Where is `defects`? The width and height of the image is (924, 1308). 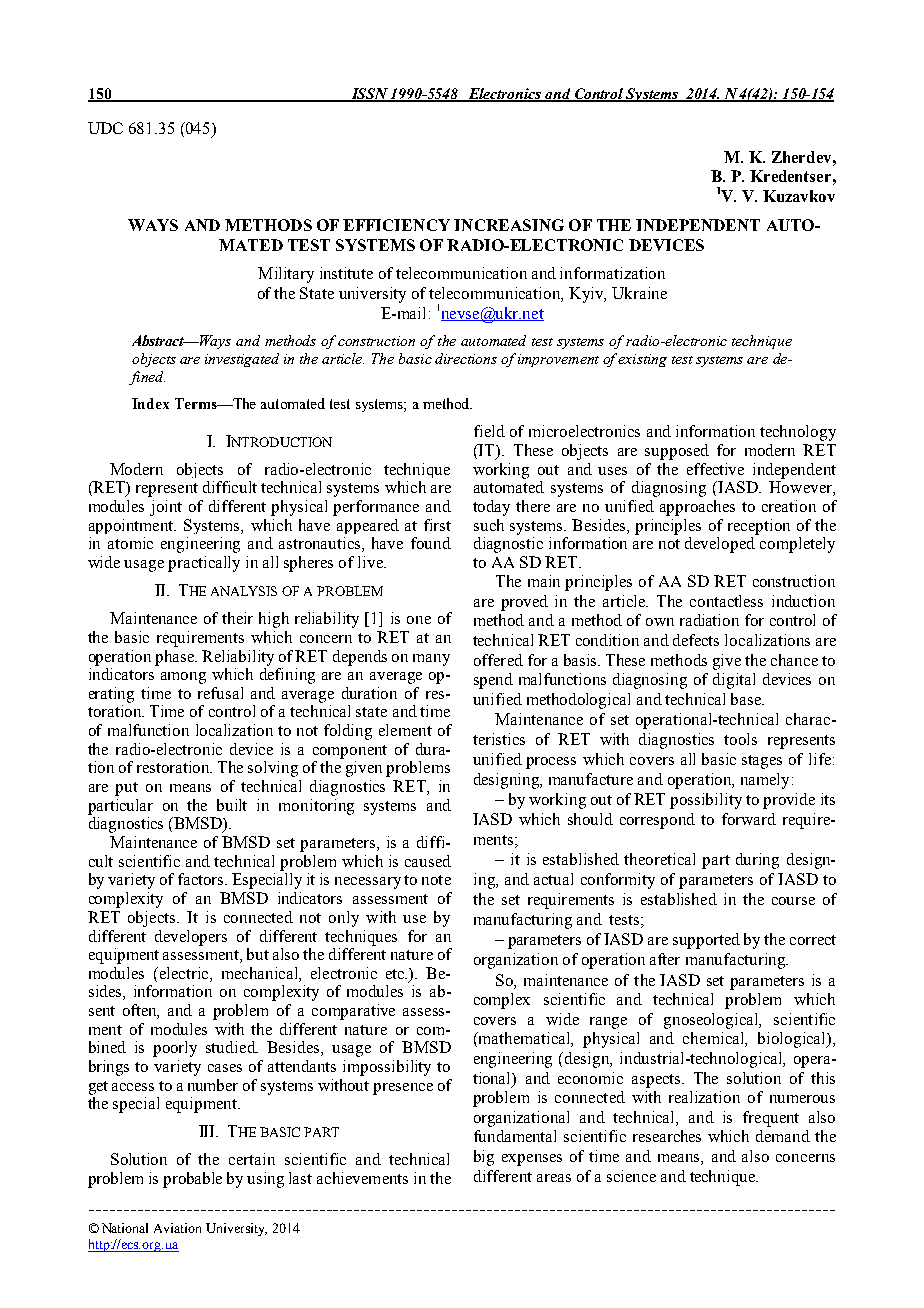
defects is located at coordinates (696, 640).
